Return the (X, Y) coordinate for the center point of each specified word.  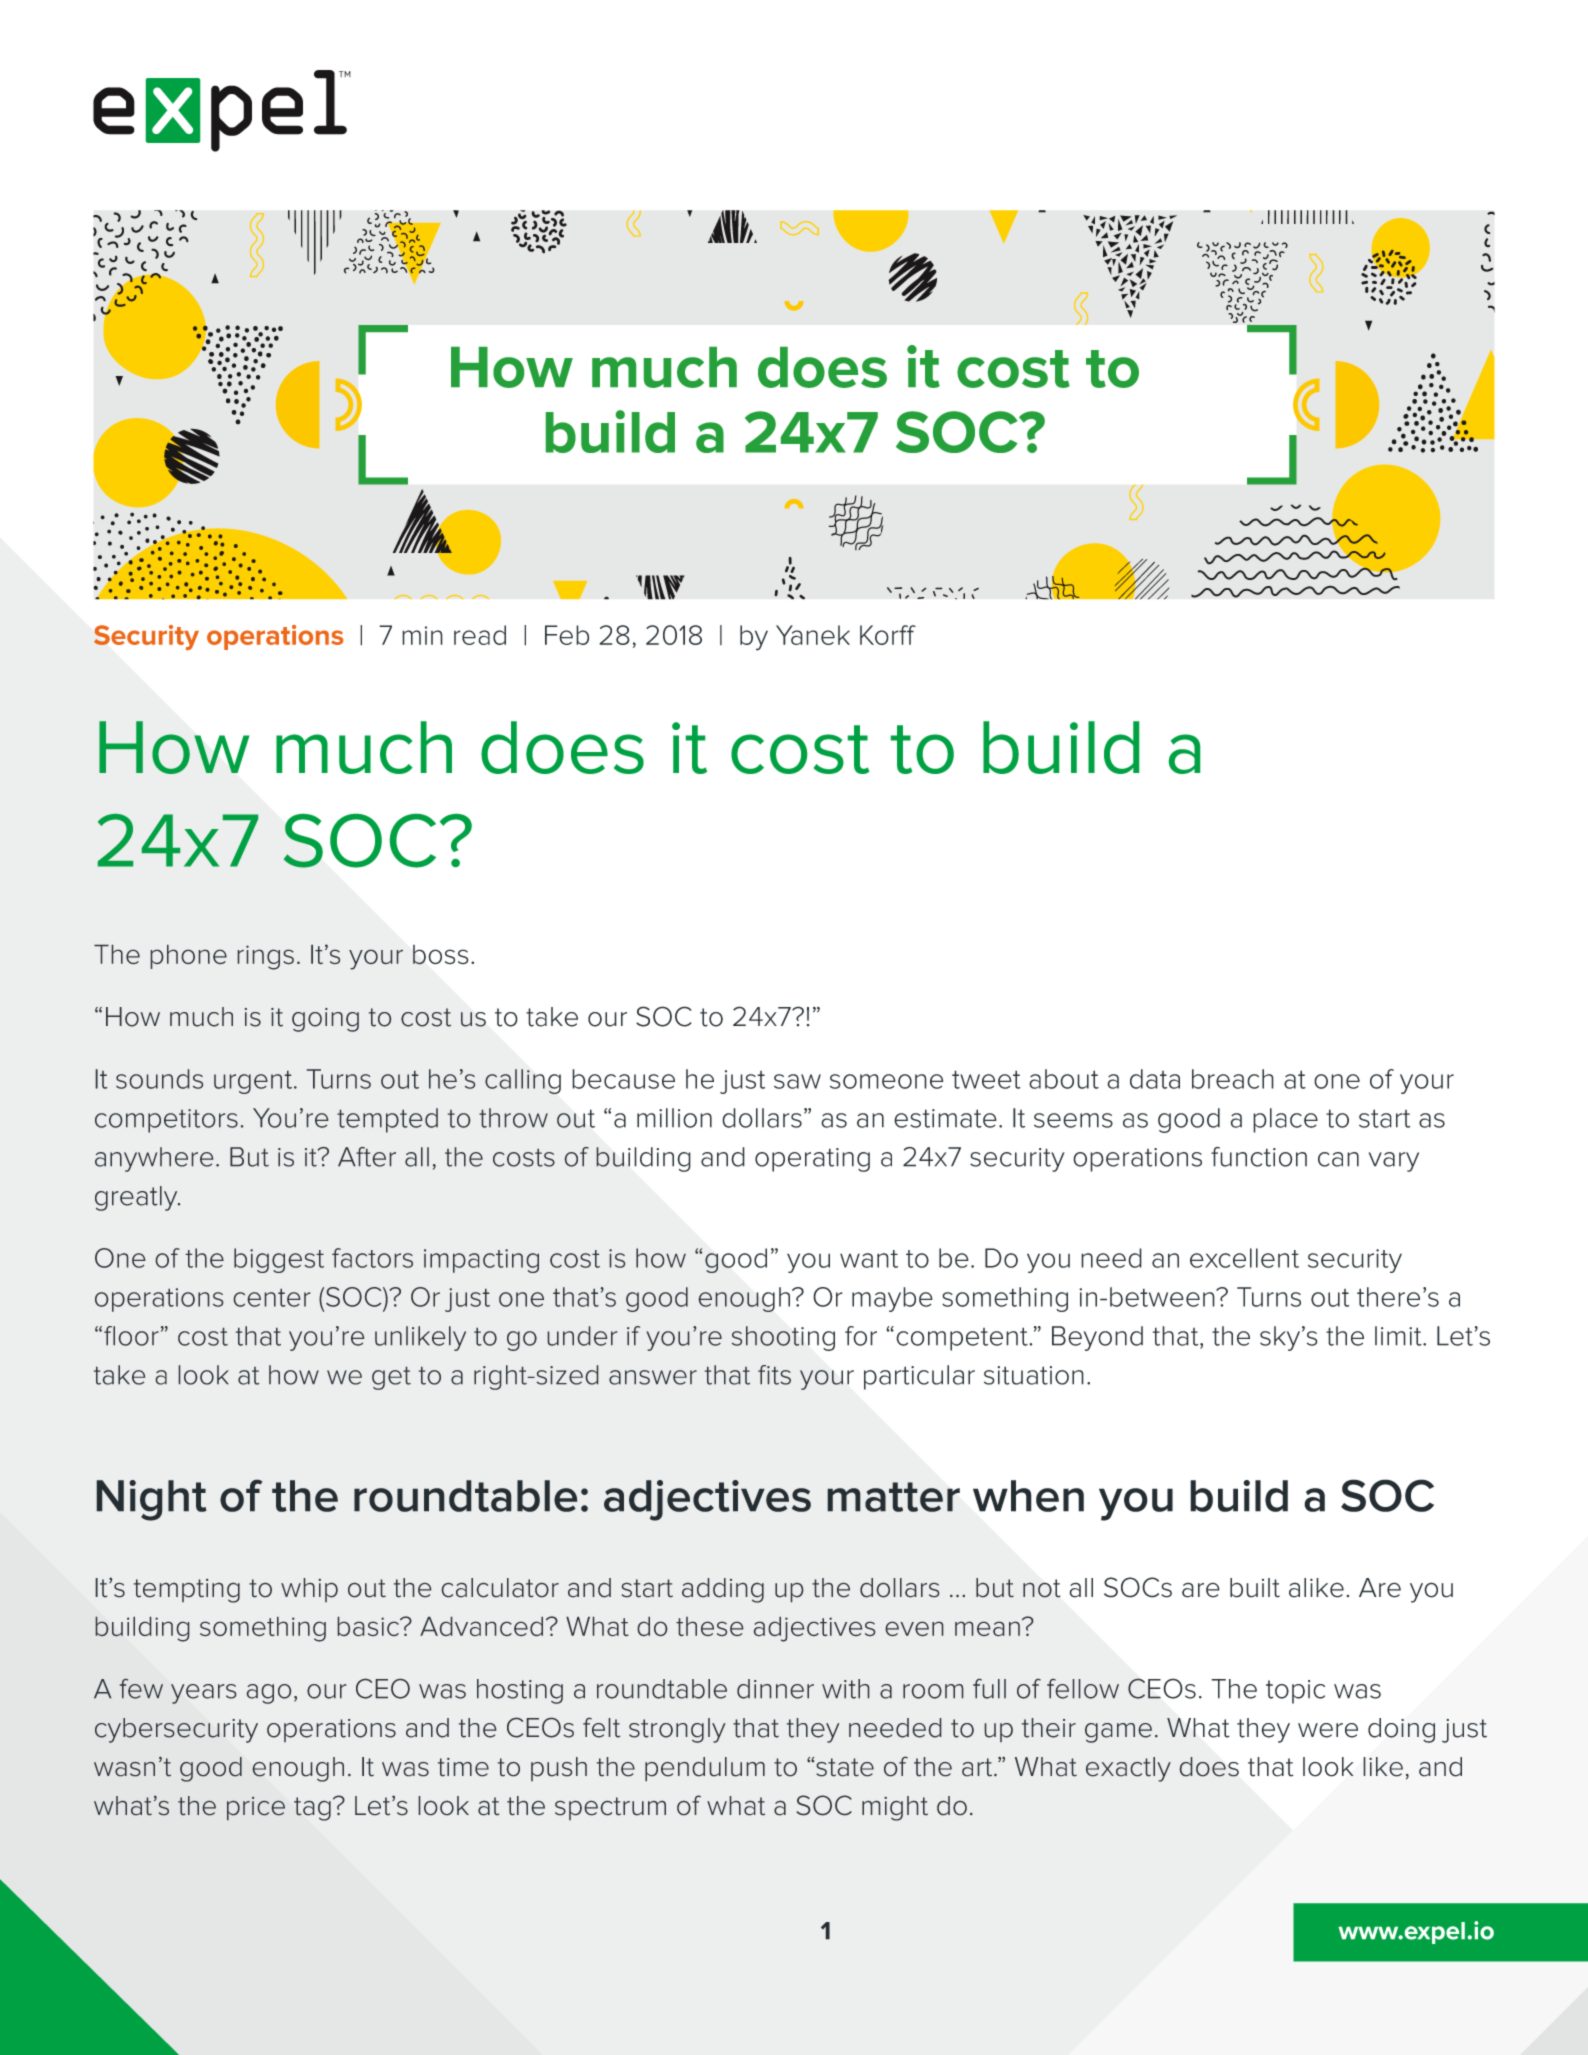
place (1285, 1120)
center (272, 1298)
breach (1233, 1079)
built (1255, 1588)
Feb (567, 635)
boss (441, 955)
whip (309, 1590)
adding (723, 1590)
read (480, 635)
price (256, 1808)
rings (266, 957)
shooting (783, 1338)
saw (797, 1081)
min (422, 635)
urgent (253, 1082)
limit (1399, 1336)
